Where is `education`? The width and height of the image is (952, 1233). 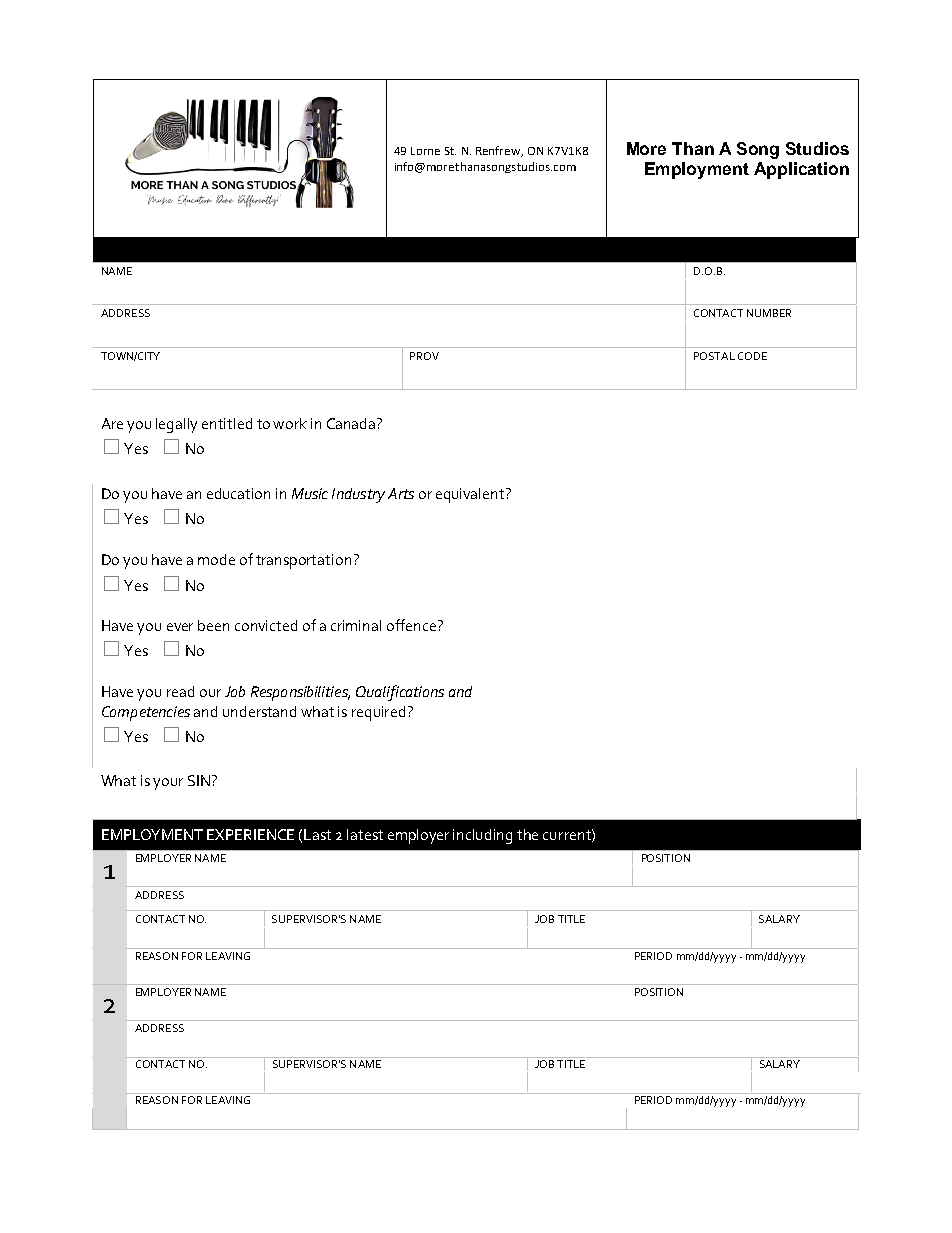 education is located at coordinates (238, 493).
